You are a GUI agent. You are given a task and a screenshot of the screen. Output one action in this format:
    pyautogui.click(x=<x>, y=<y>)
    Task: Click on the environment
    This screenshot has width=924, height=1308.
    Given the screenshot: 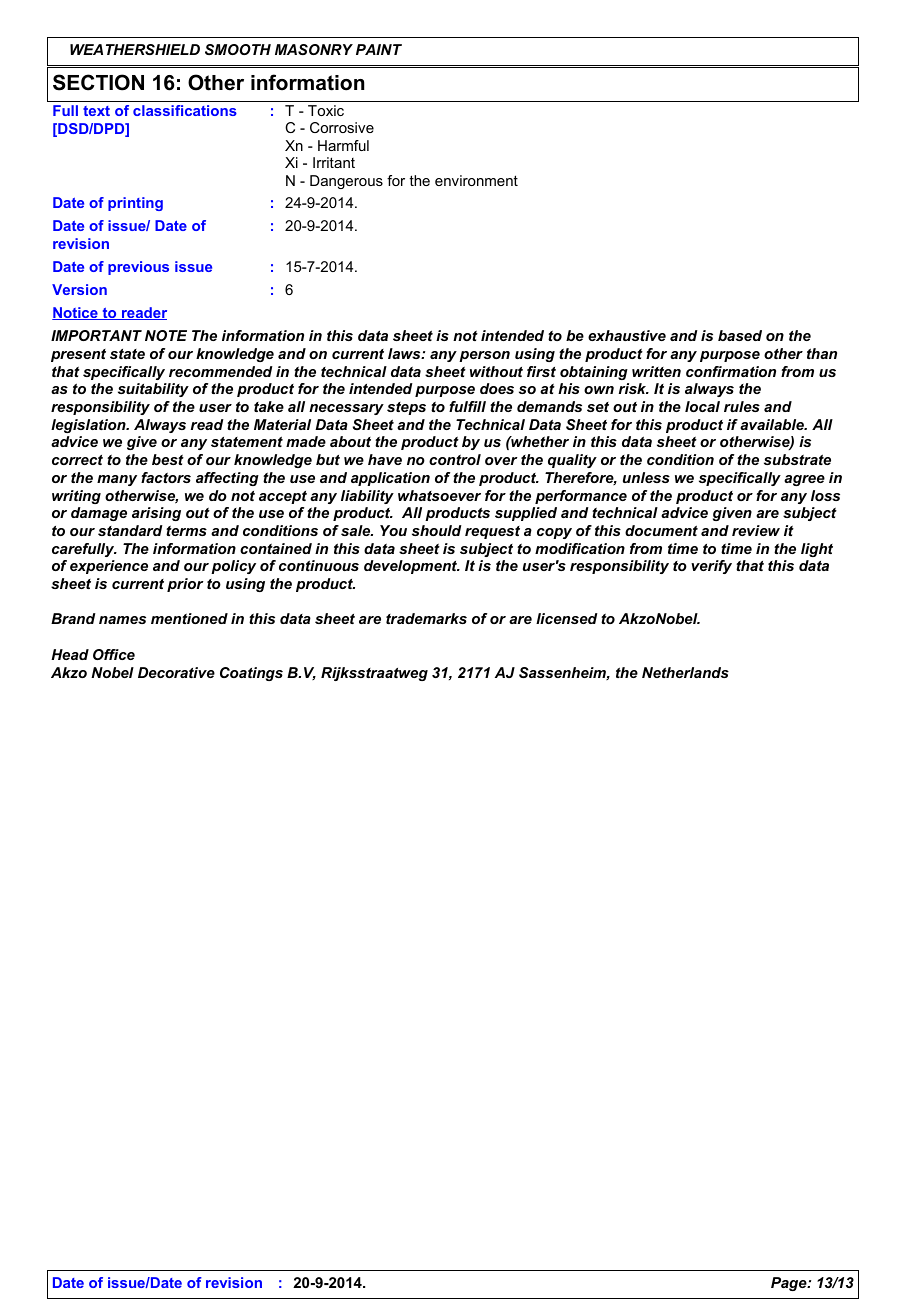 What is the action you would take?
    pyautogui.click(x=476, y=180)
